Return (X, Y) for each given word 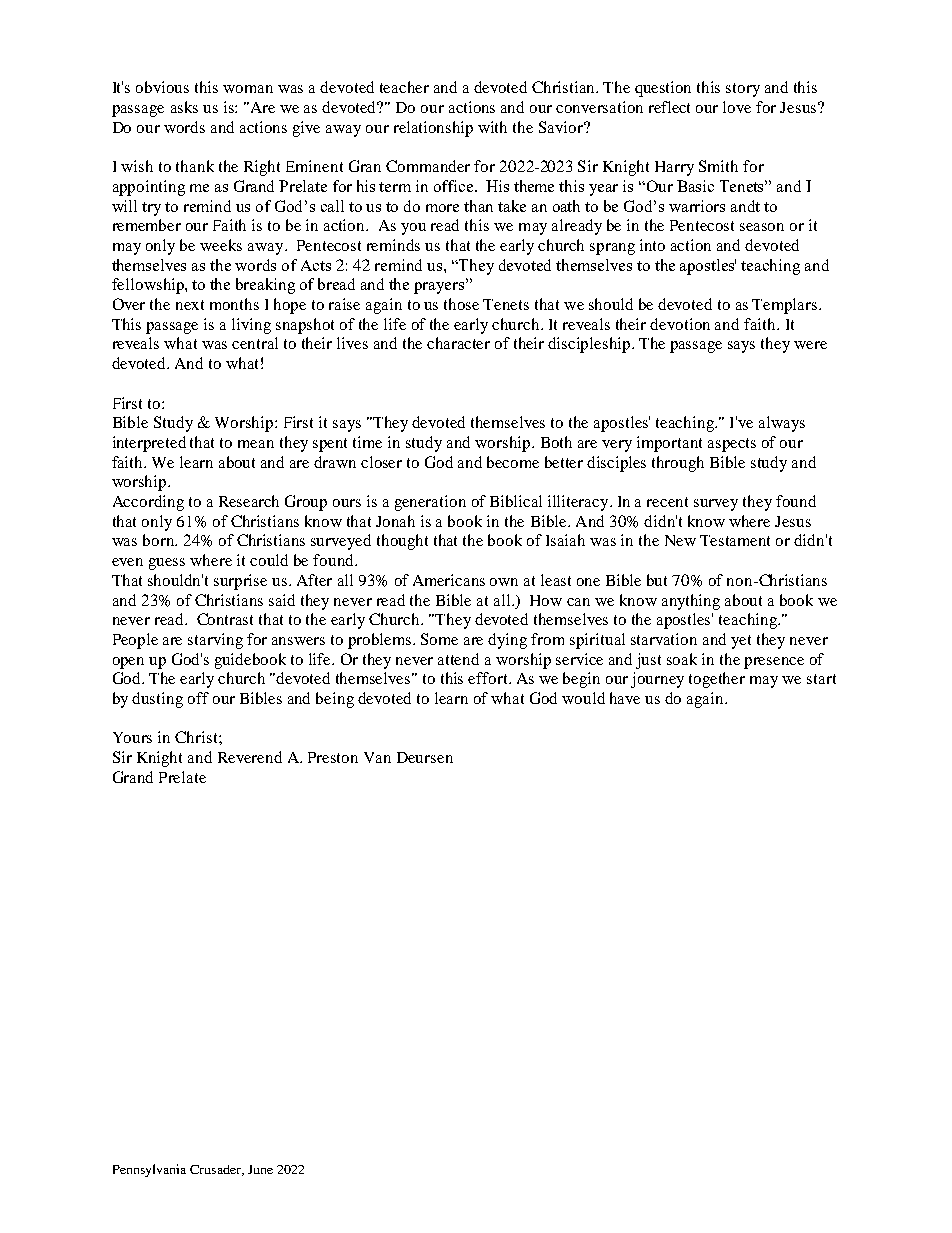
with (492, 127)
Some (439, 639)
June (260, 1169)
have (625, 698)
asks (184, 107)
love (737, 107)
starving (215, 641)
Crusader (216, 1170)
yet (741, 642)
